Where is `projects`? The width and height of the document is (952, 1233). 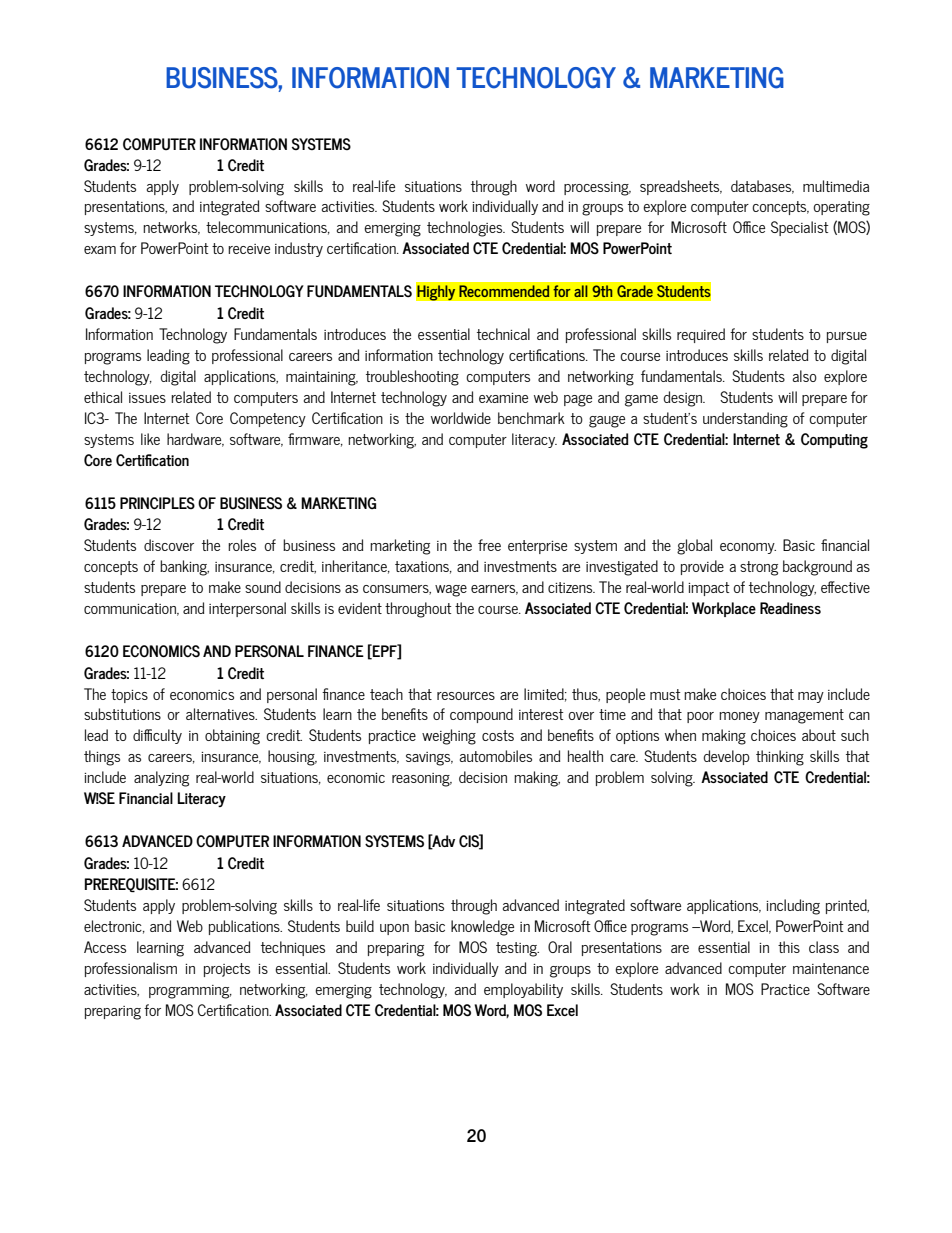 projects is located at coordinates (227, 970).
